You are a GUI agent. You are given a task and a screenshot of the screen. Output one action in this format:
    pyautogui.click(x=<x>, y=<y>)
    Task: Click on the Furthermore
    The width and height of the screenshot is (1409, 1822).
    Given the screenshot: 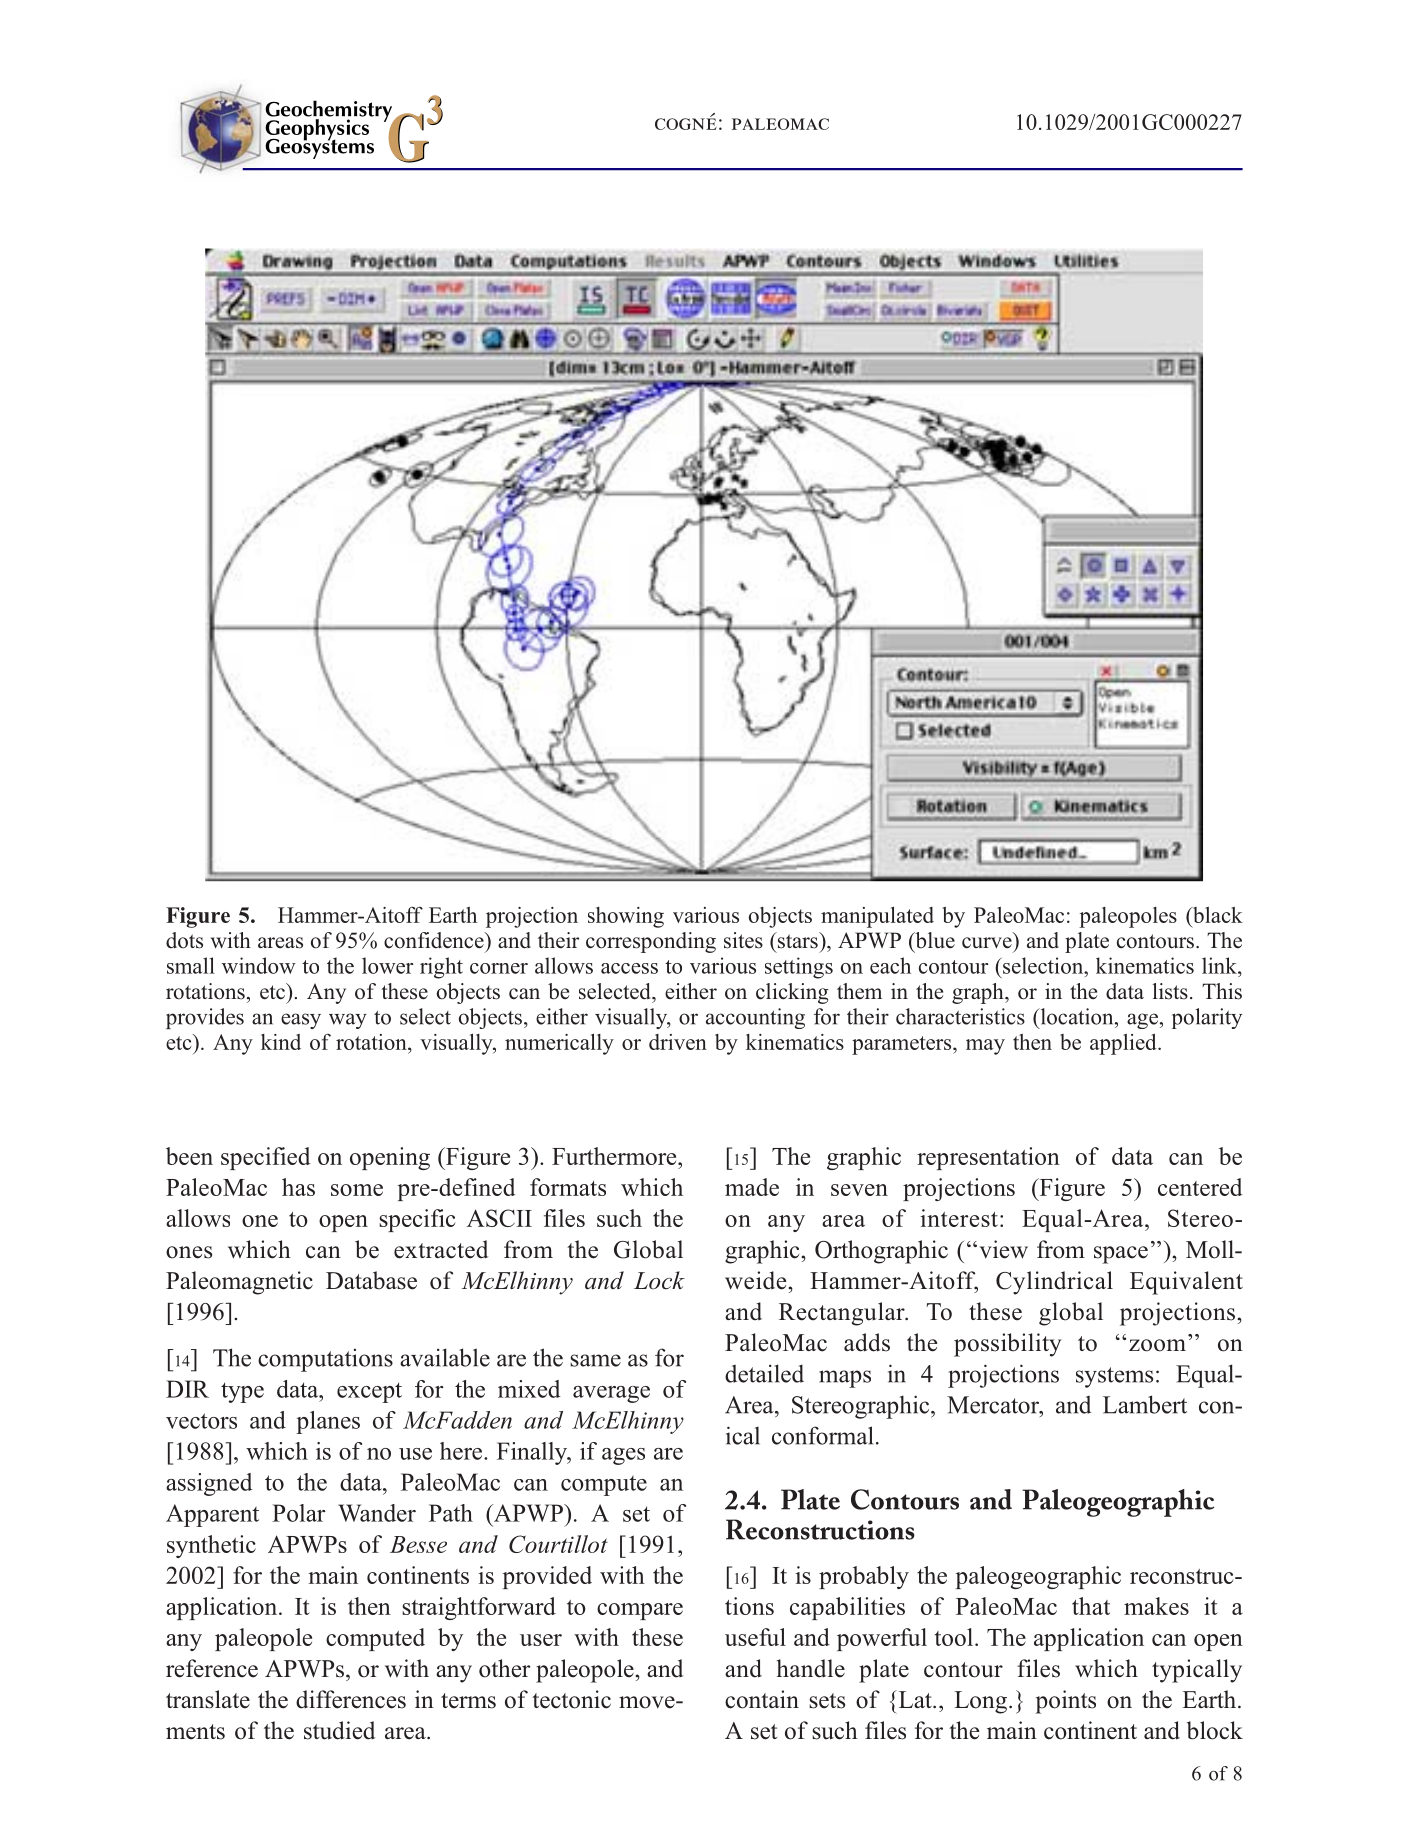 What is the action you would take?
    pyautogui.click(x=615, y=1156)
